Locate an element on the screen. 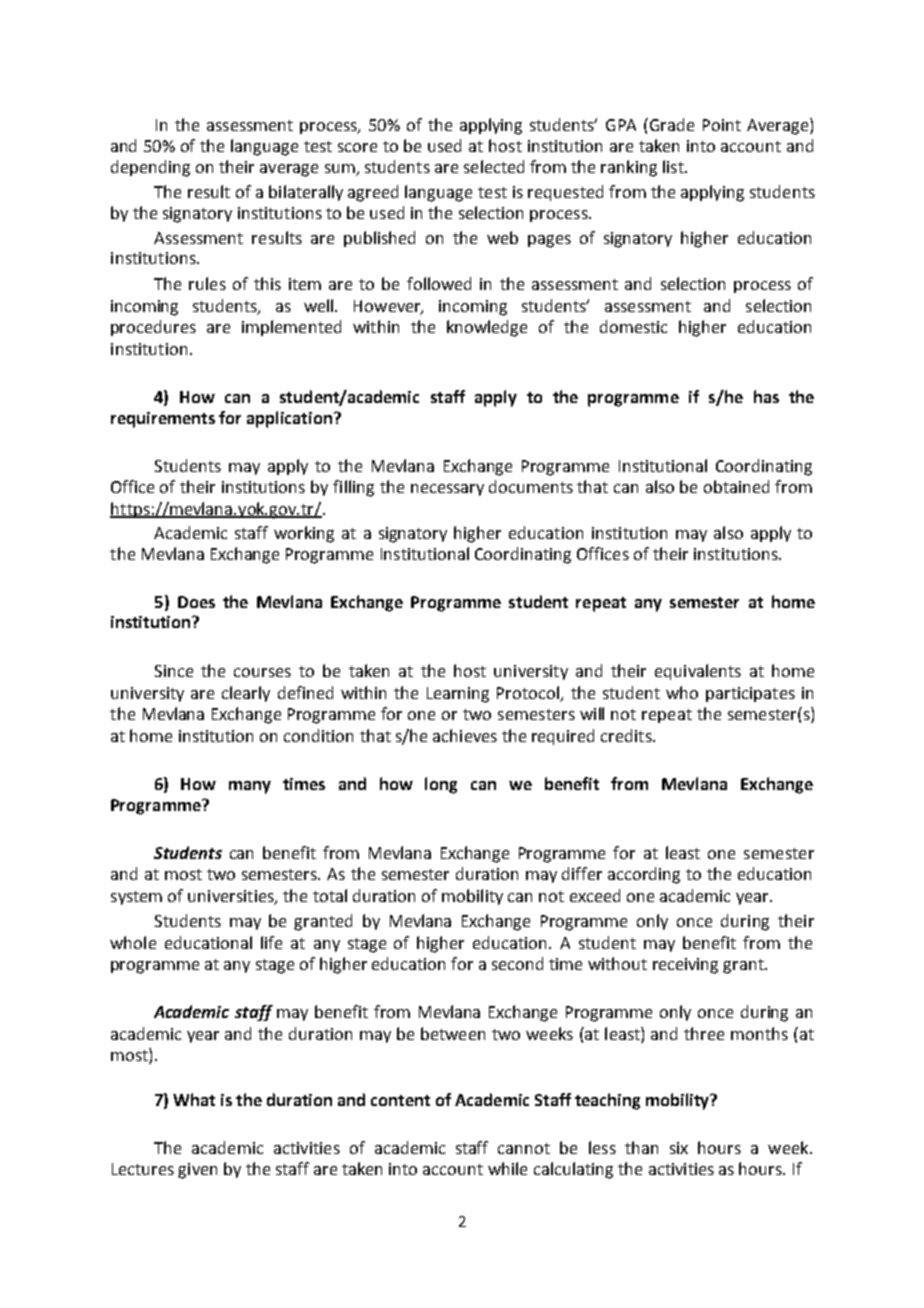  selected is located at coordinates (494, 166).
